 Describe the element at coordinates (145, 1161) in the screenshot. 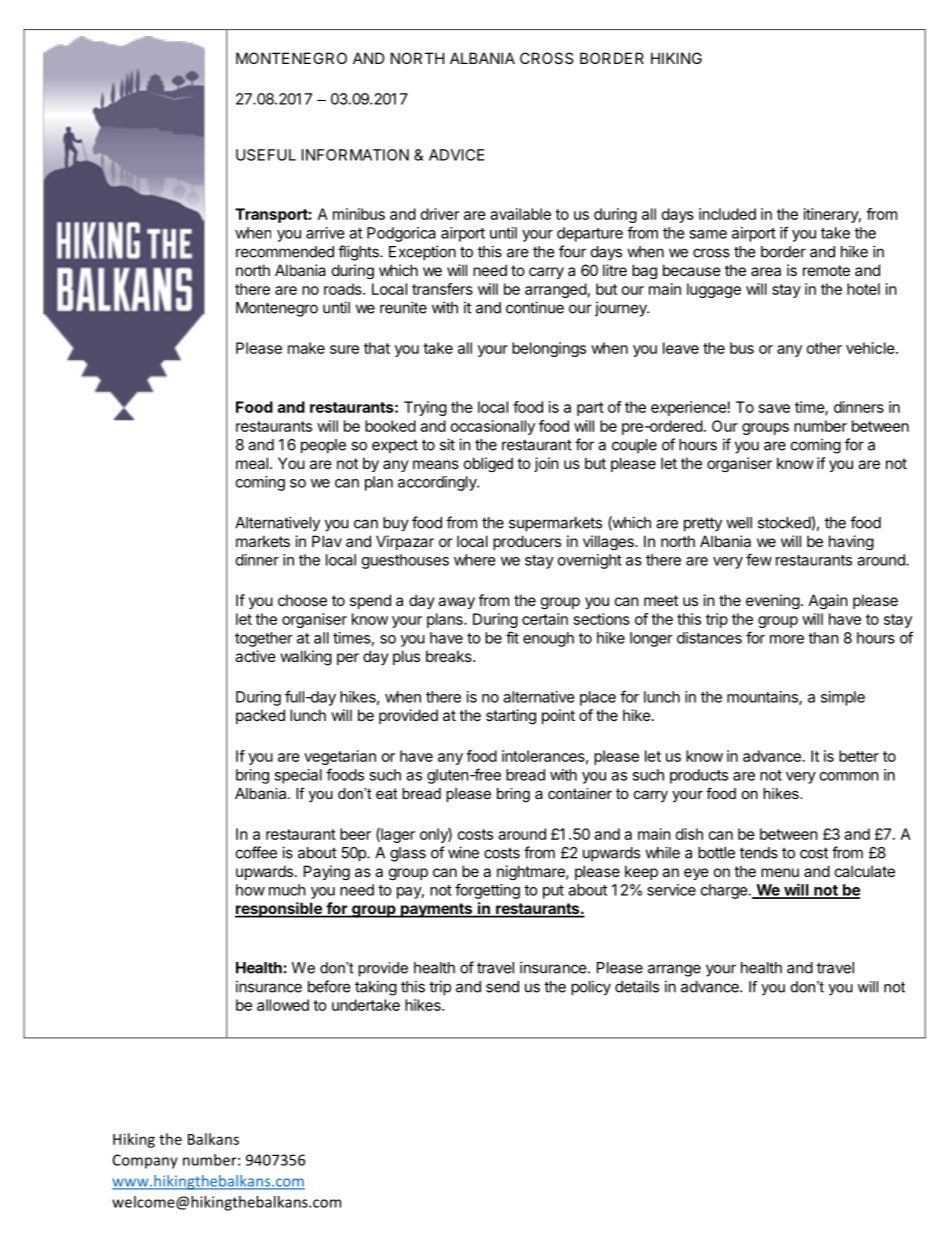

I see `Company` at that location.
